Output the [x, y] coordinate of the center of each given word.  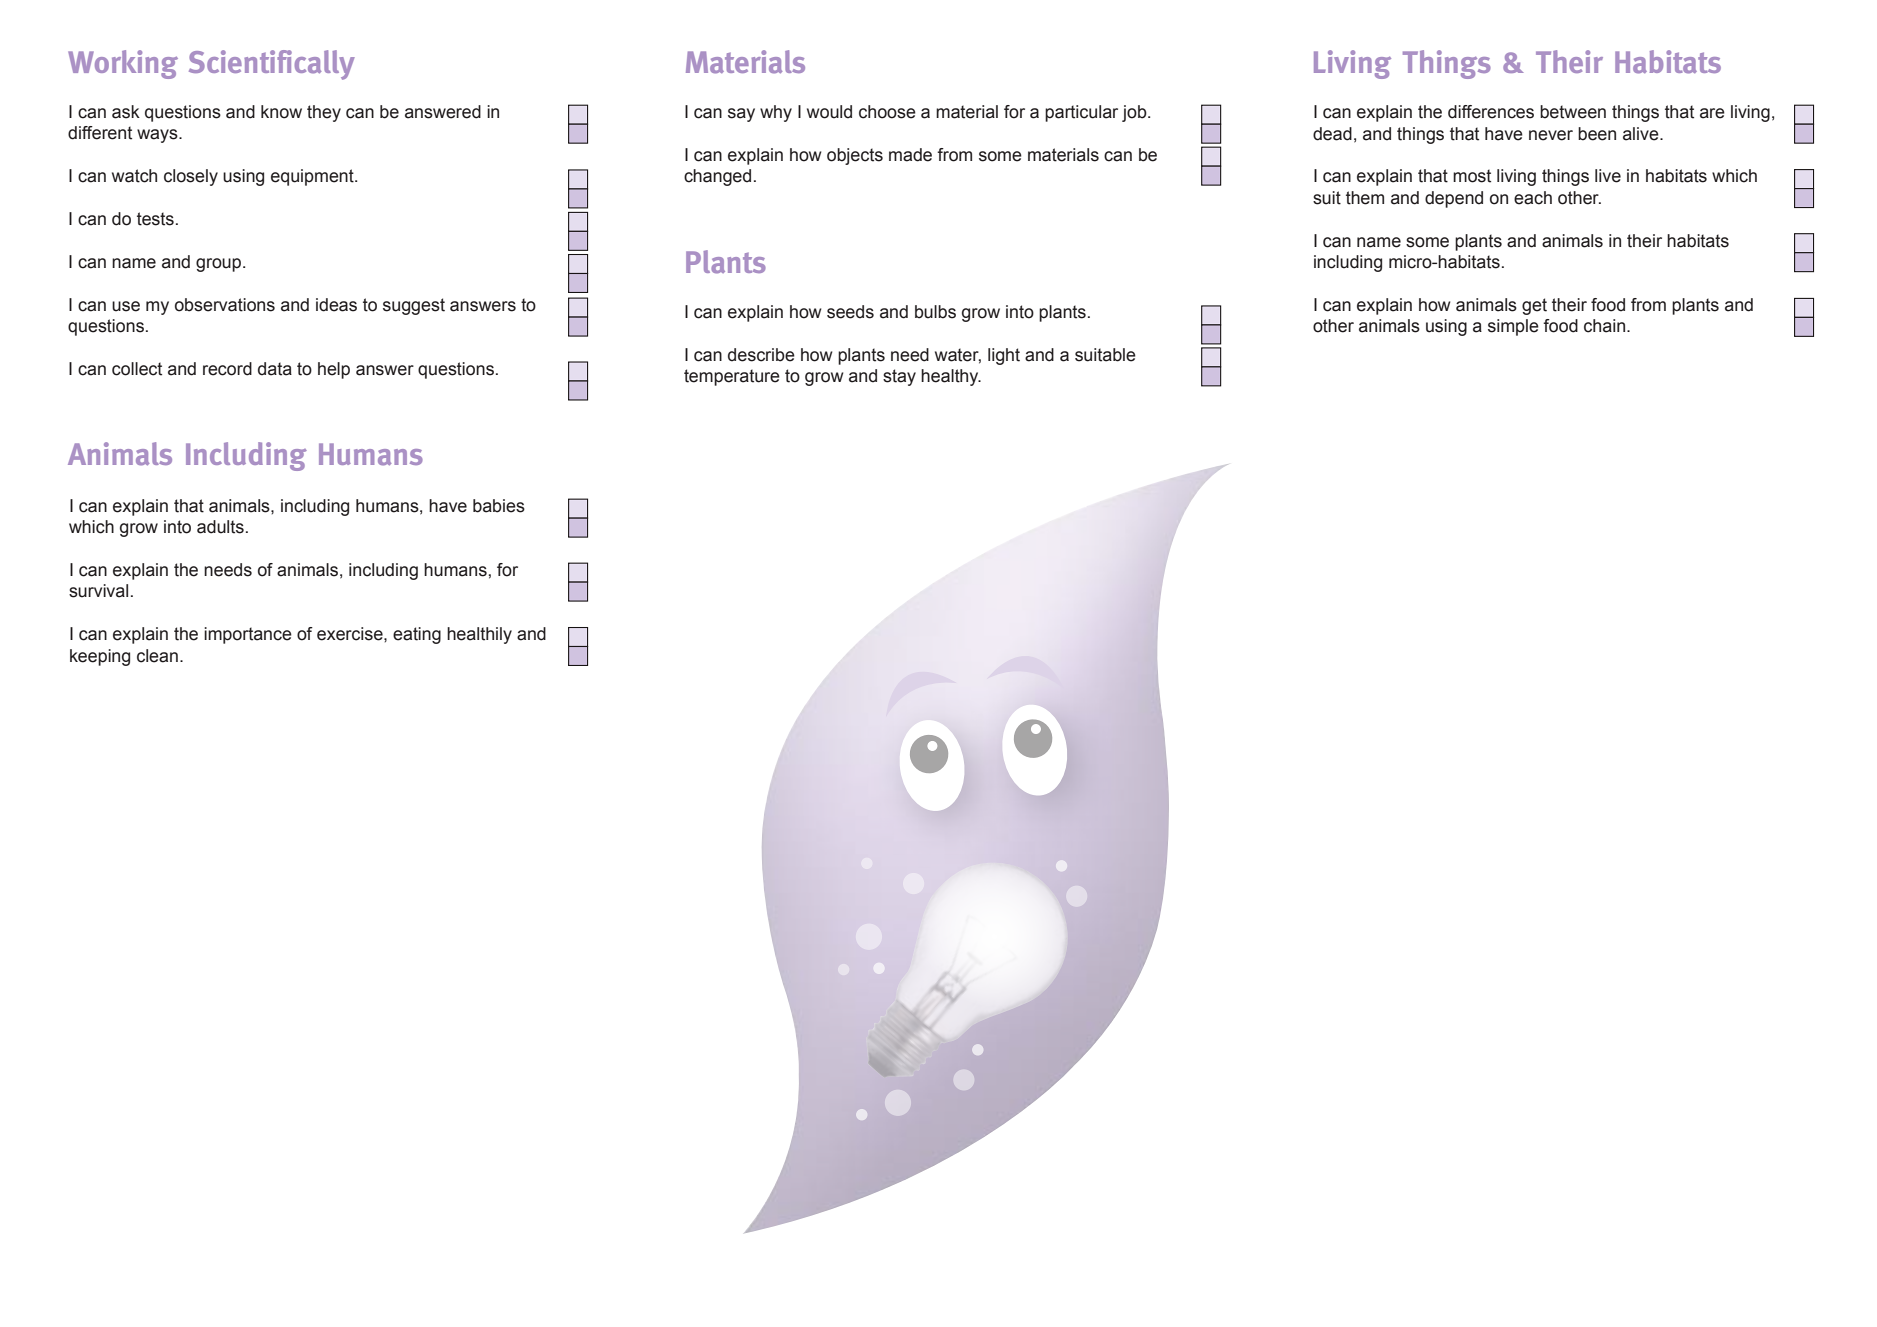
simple [1513, 327]
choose [887, 112]
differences [1491, 112]
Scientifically [272, 65]
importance [248, 635]
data [275, 369]
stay [899, 377]
